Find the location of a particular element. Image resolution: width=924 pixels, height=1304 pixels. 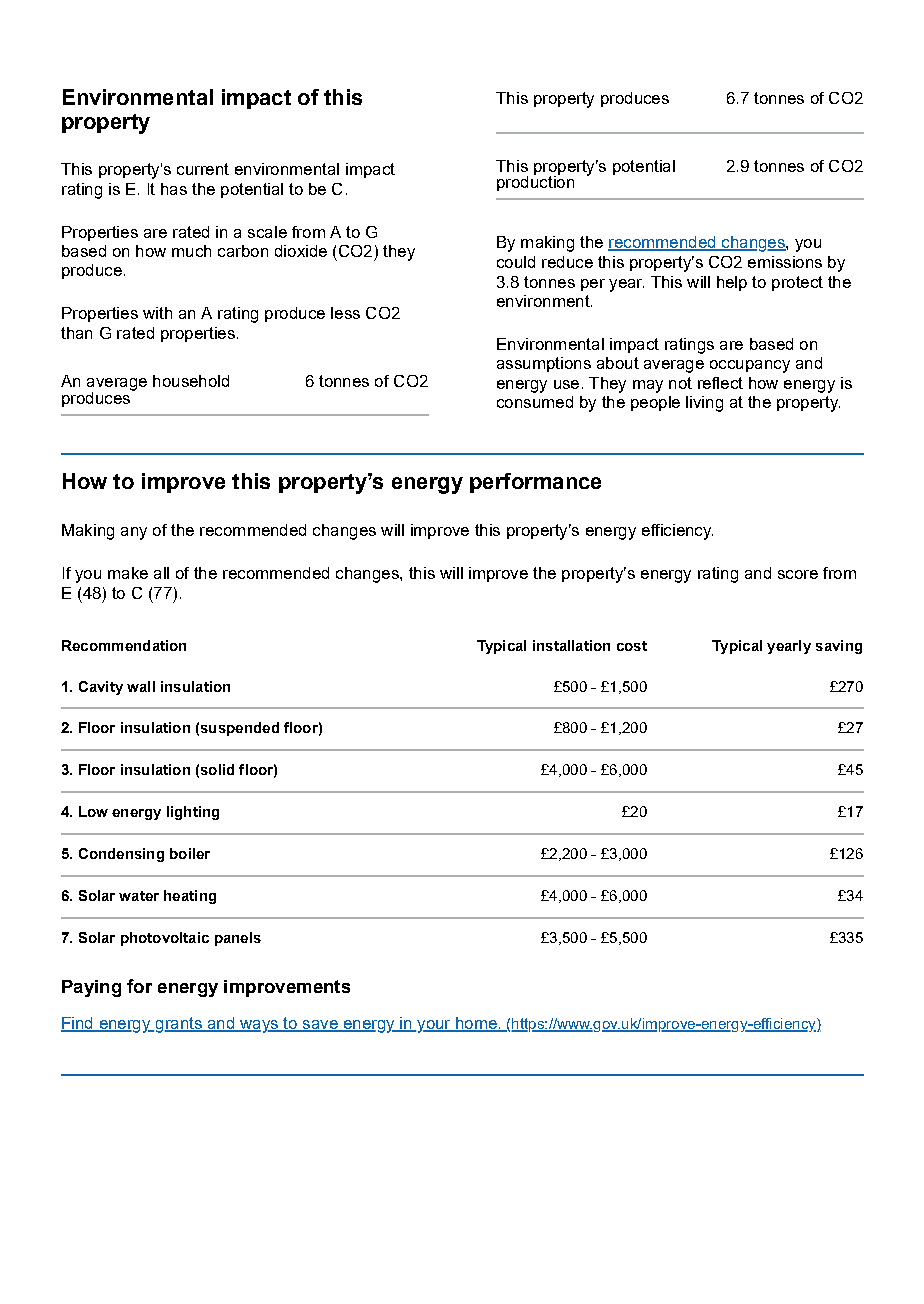

home is located at coordinates (476, 1024).
